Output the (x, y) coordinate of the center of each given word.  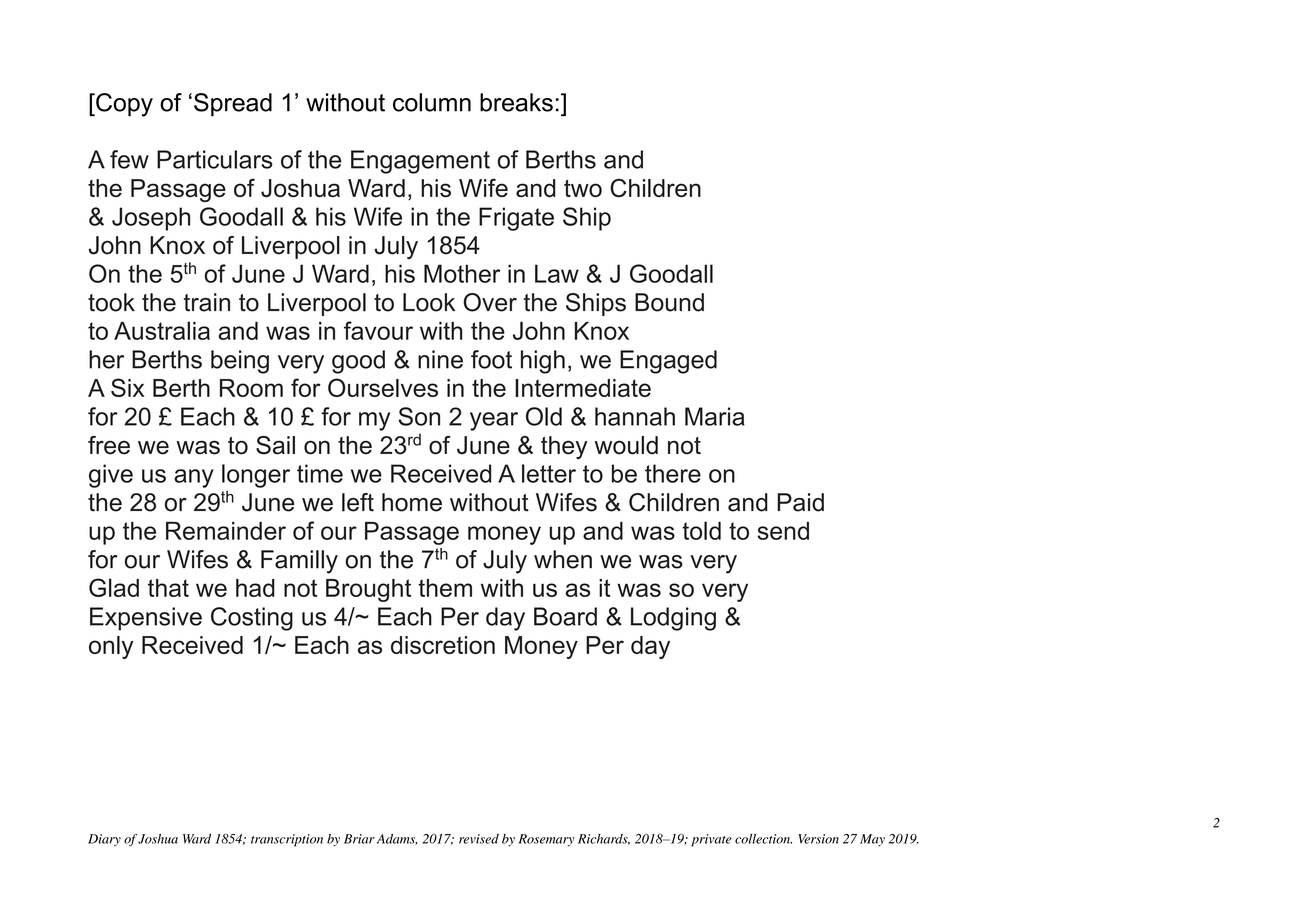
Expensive (146, 619)
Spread (233, 104)
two (583, 188)
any (194, 478)
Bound (669, 302)
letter (549, 473)
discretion (443, 645)
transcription (287, 840)
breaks (516, 102)
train (207, 302)
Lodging (673, 619)
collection (763, 839)
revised (479, 839)
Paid (800, 502)
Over (490, 302)
